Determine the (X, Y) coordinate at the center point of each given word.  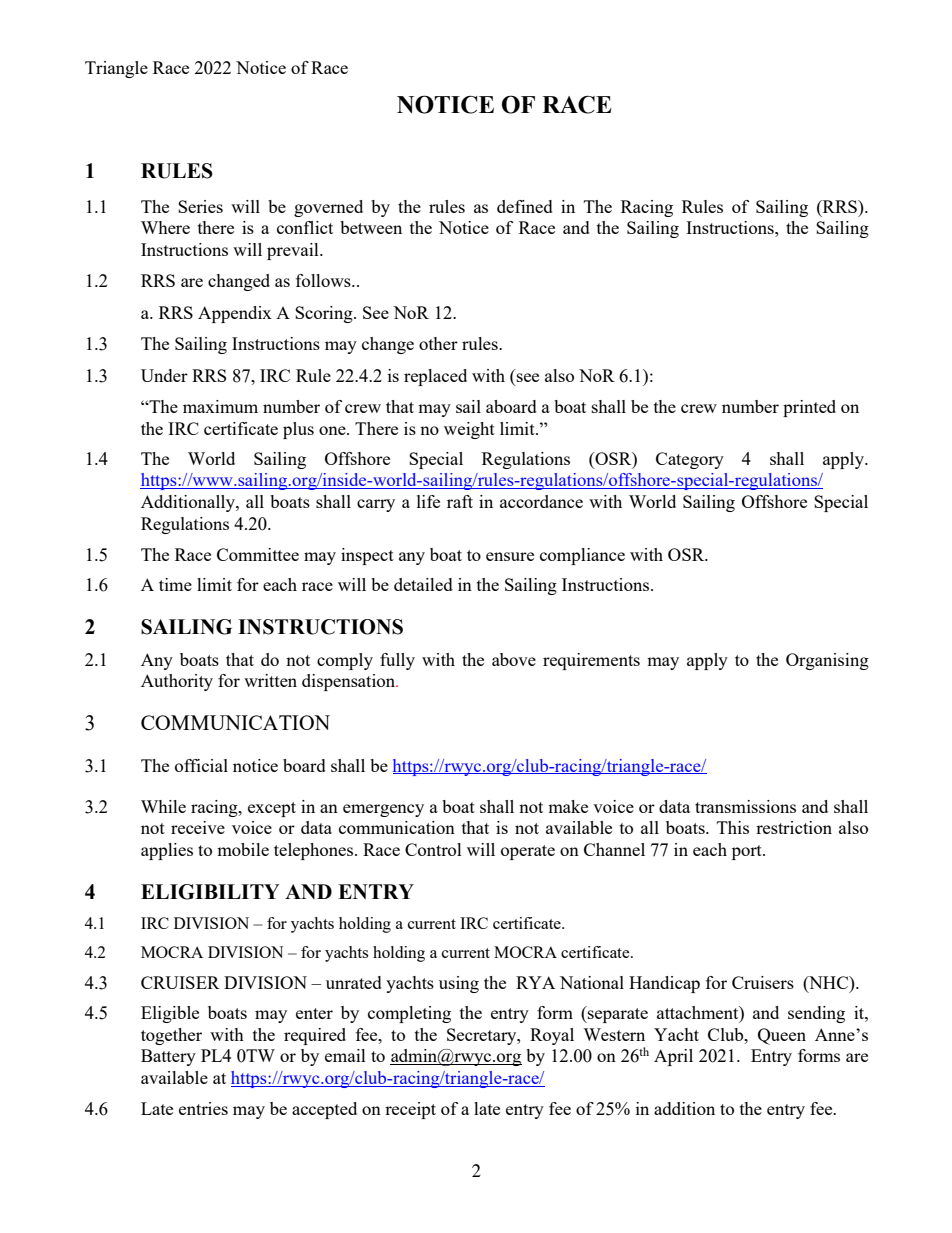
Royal (552, 1036)
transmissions (745, 806)
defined (525, 206)
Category (690, 460)
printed (809, 408)
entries (203, 1108)
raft (460, 501)
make (568, 806)
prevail (294, 251)
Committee (258, 554)
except (272, 809)
